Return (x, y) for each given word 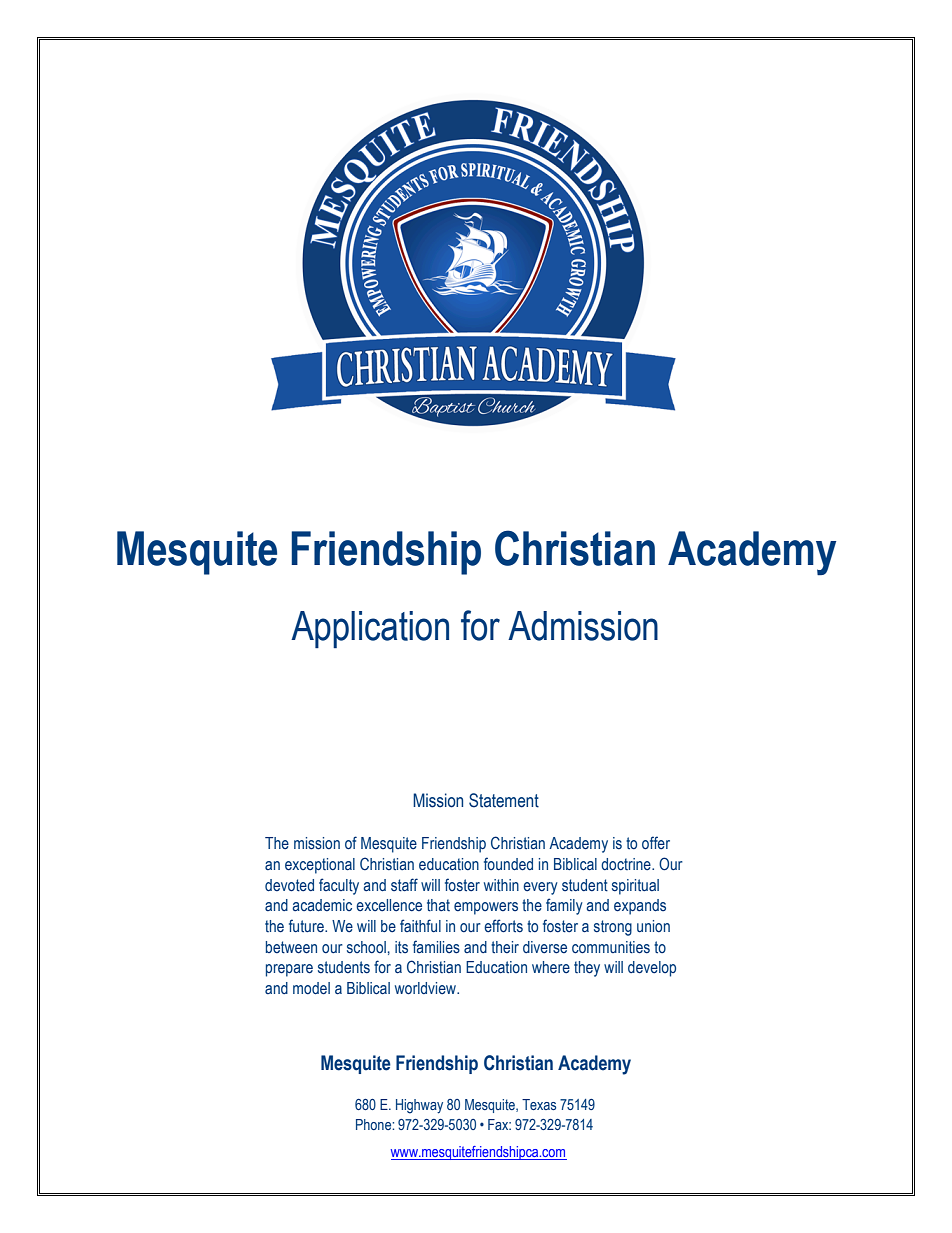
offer (656, 843)
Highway (419, 1106)
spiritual (635, 887)
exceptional (320, 866)
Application (370, 629)
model (311, 988)
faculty (339, 886)
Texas (539, 1104)
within (501, 885)
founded (508, 864)
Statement (504, 800)
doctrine (627, 864)
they (587, 969)
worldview (426, 988)
